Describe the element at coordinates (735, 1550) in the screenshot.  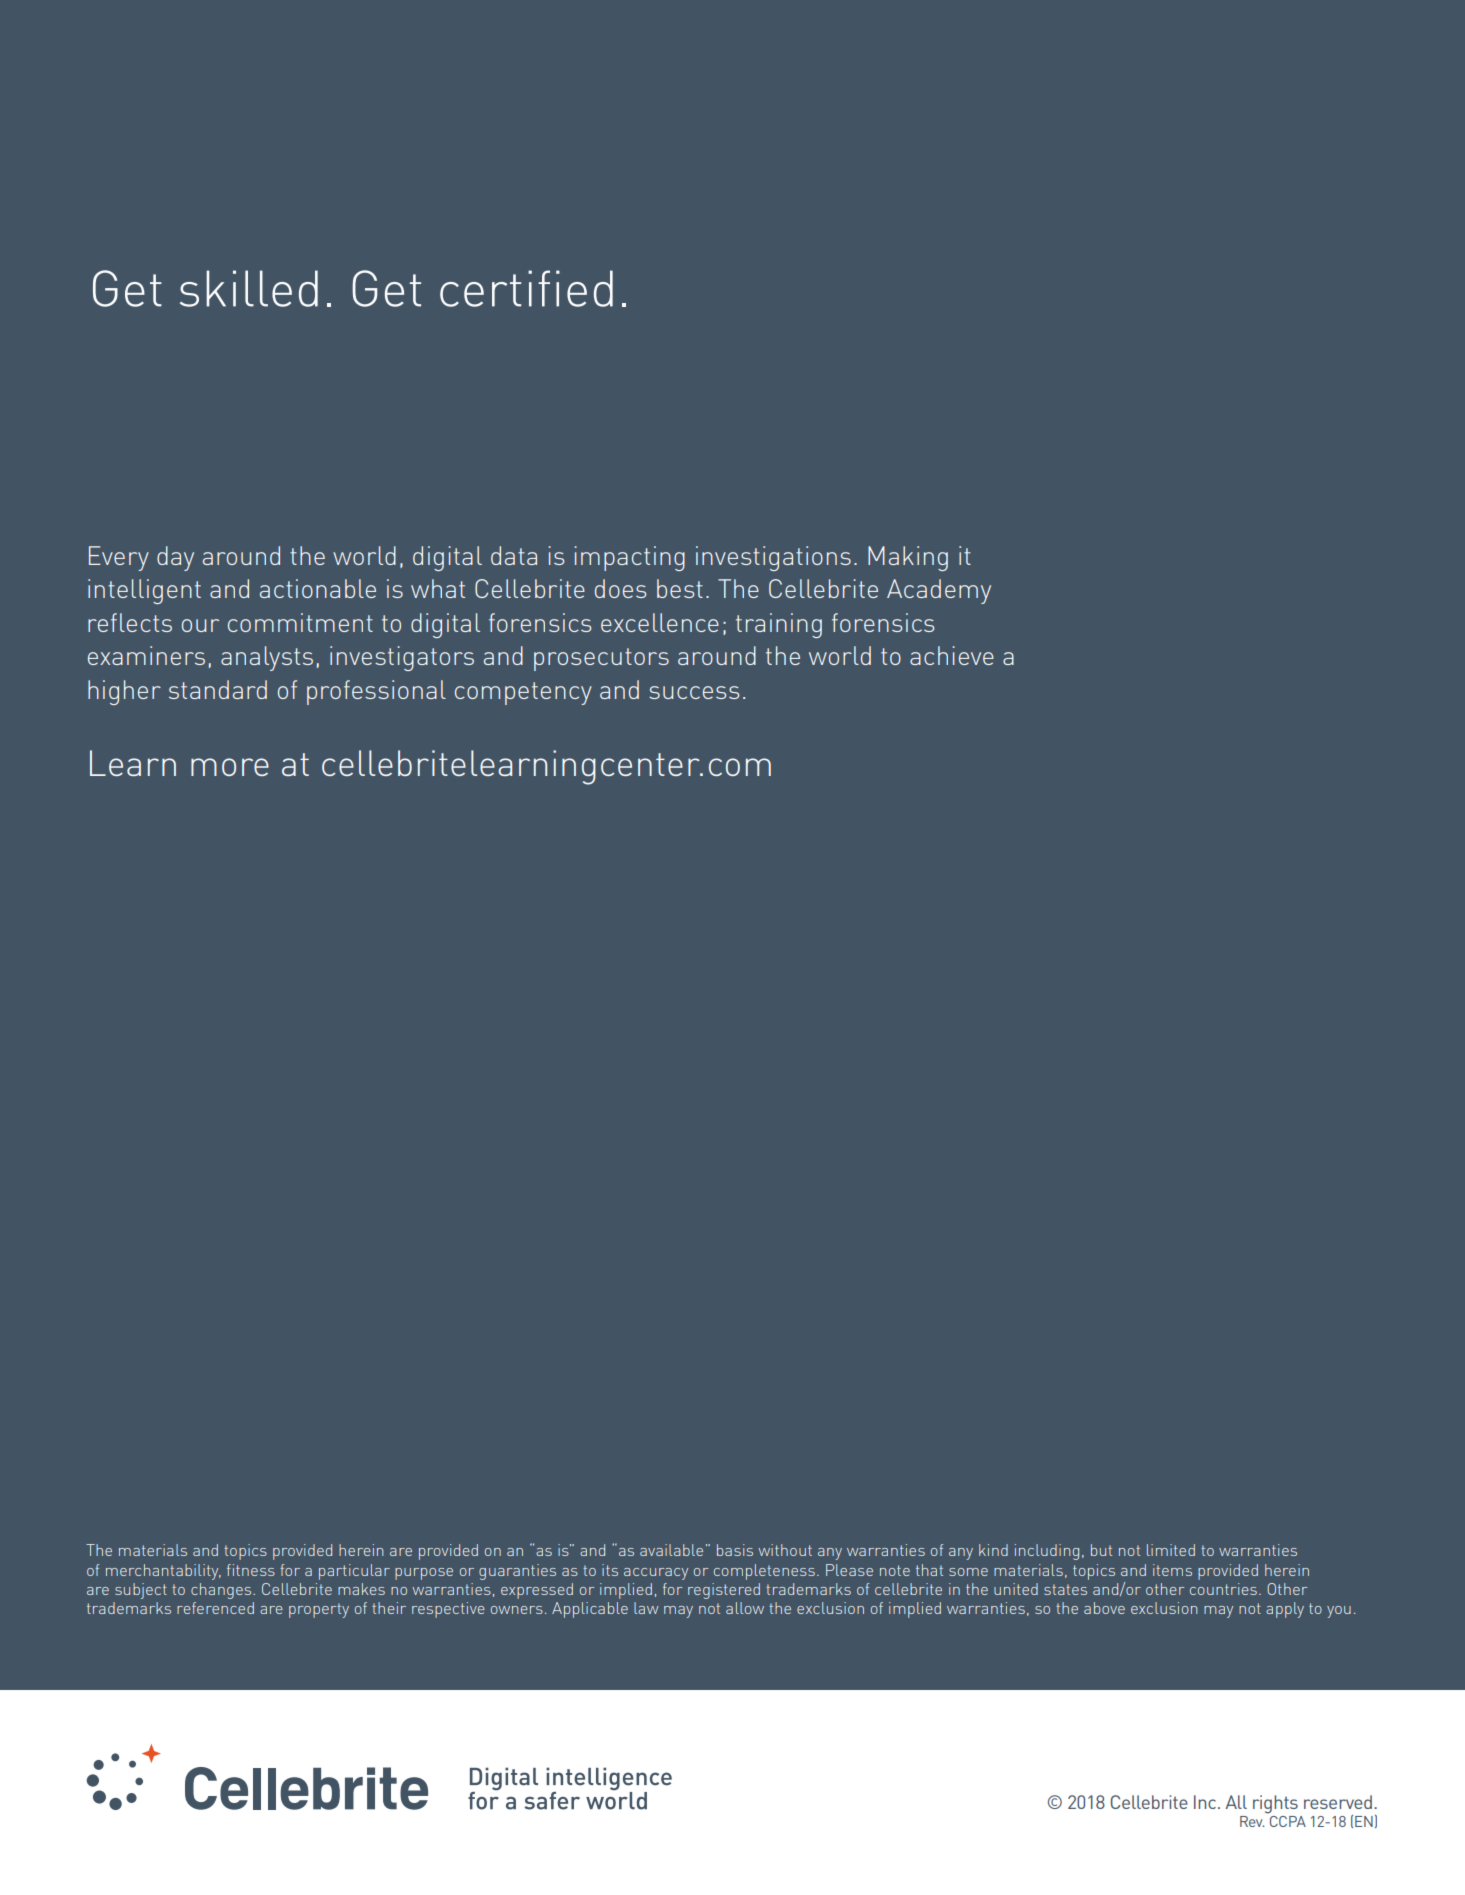
I see `basis` at that location.
